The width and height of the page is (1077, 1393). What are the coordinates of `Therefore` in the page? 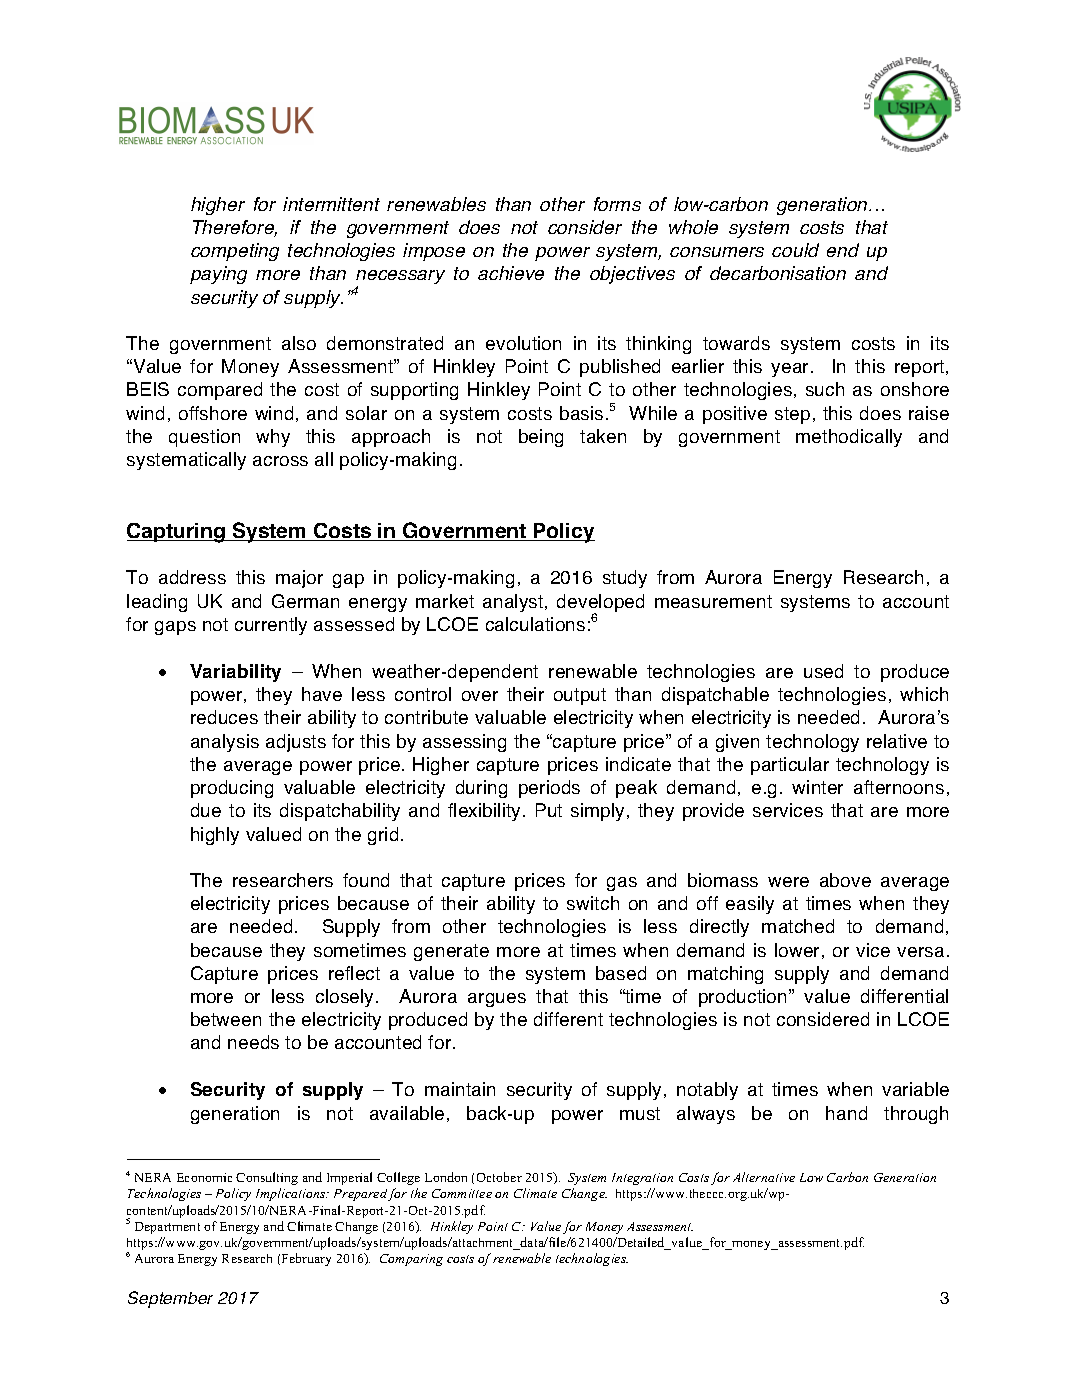 It's located at (235, 228).
